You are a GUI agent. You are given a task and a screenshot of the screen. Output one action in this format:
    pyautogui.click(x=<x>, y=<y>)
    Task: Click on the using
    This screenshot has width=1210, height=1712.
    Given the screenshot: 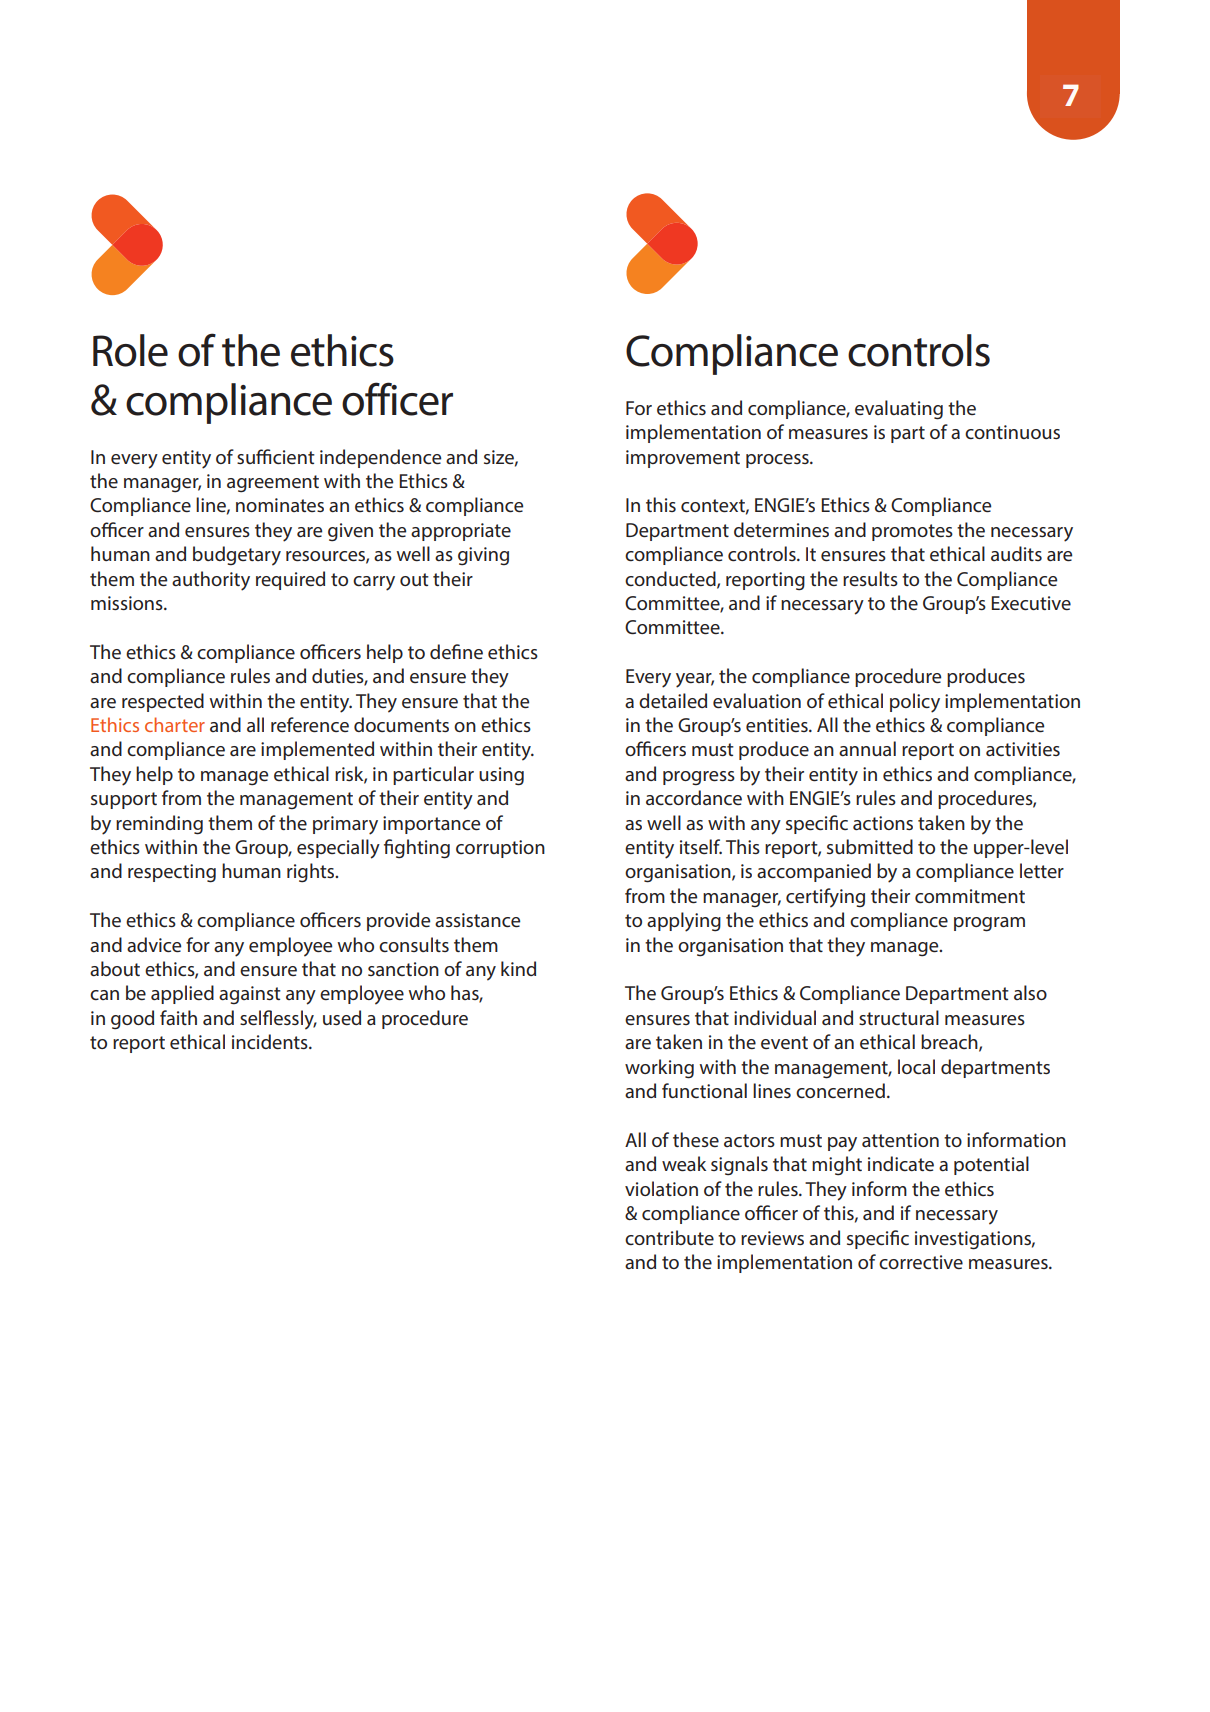 What is the action you would take?
    pyautogui.click(x=501, y=776)
